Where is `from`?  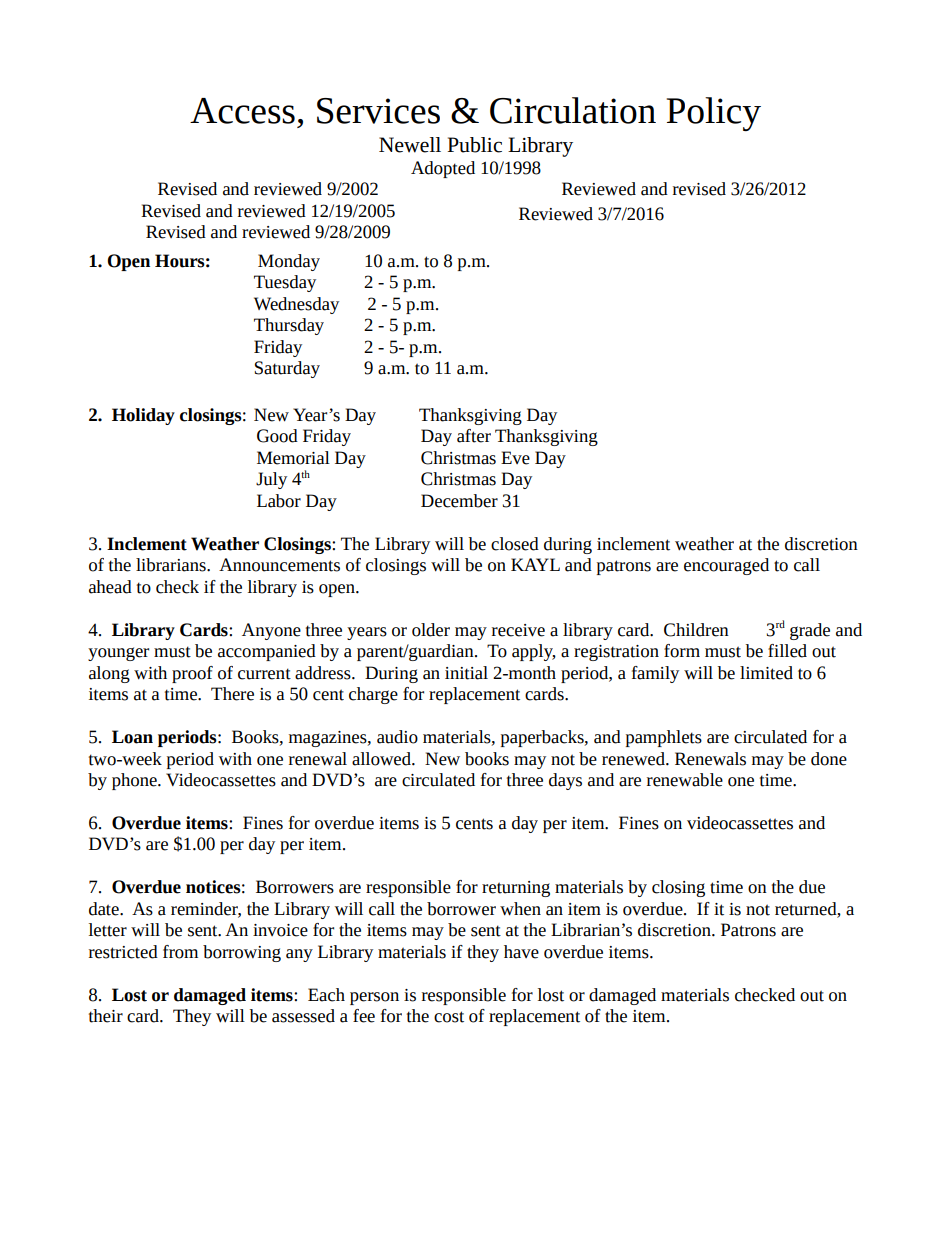
from is located at coordinates (180, 952).
